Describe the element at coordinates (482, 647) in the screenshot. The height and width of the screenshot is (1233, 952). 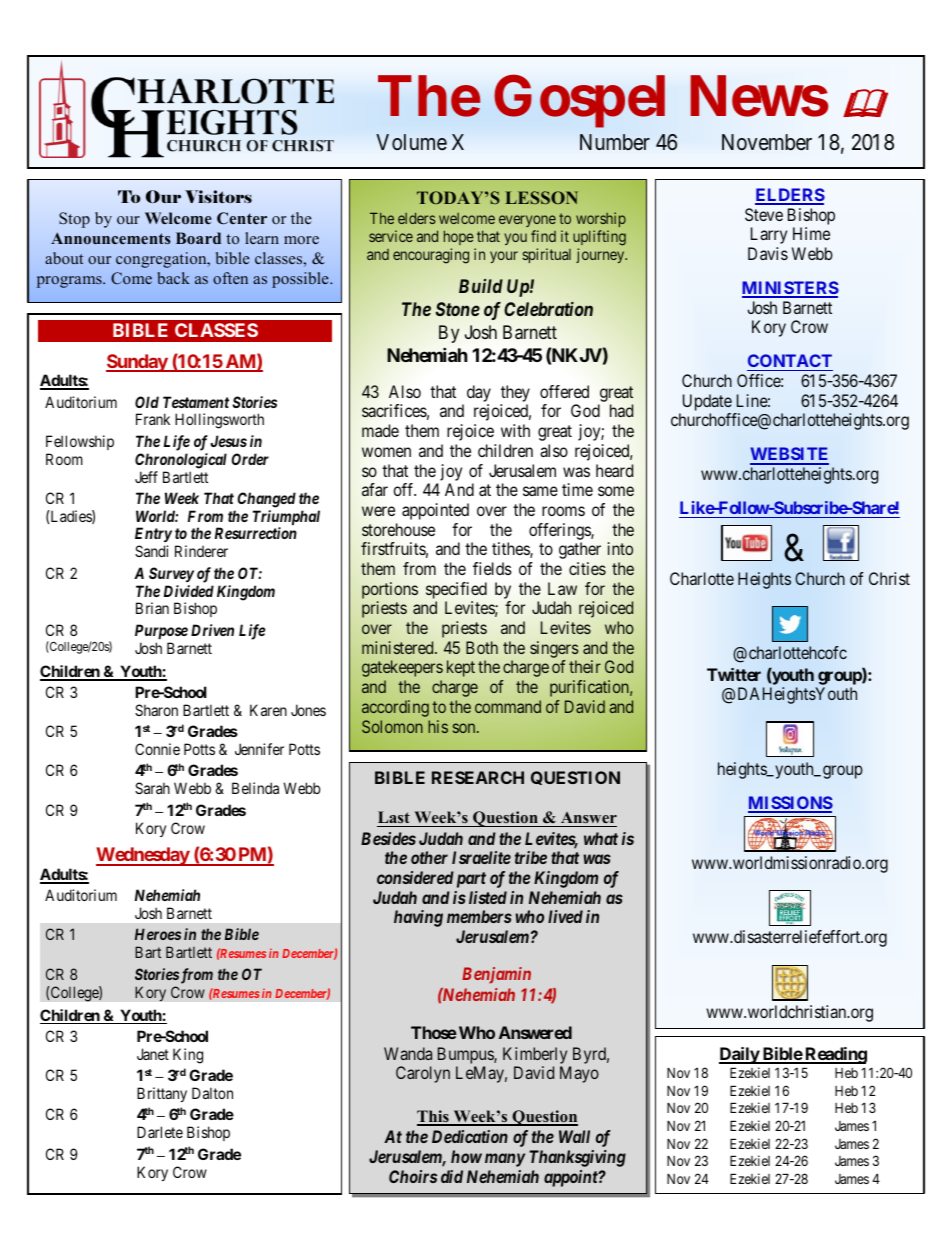
I see `Both` at that location.
